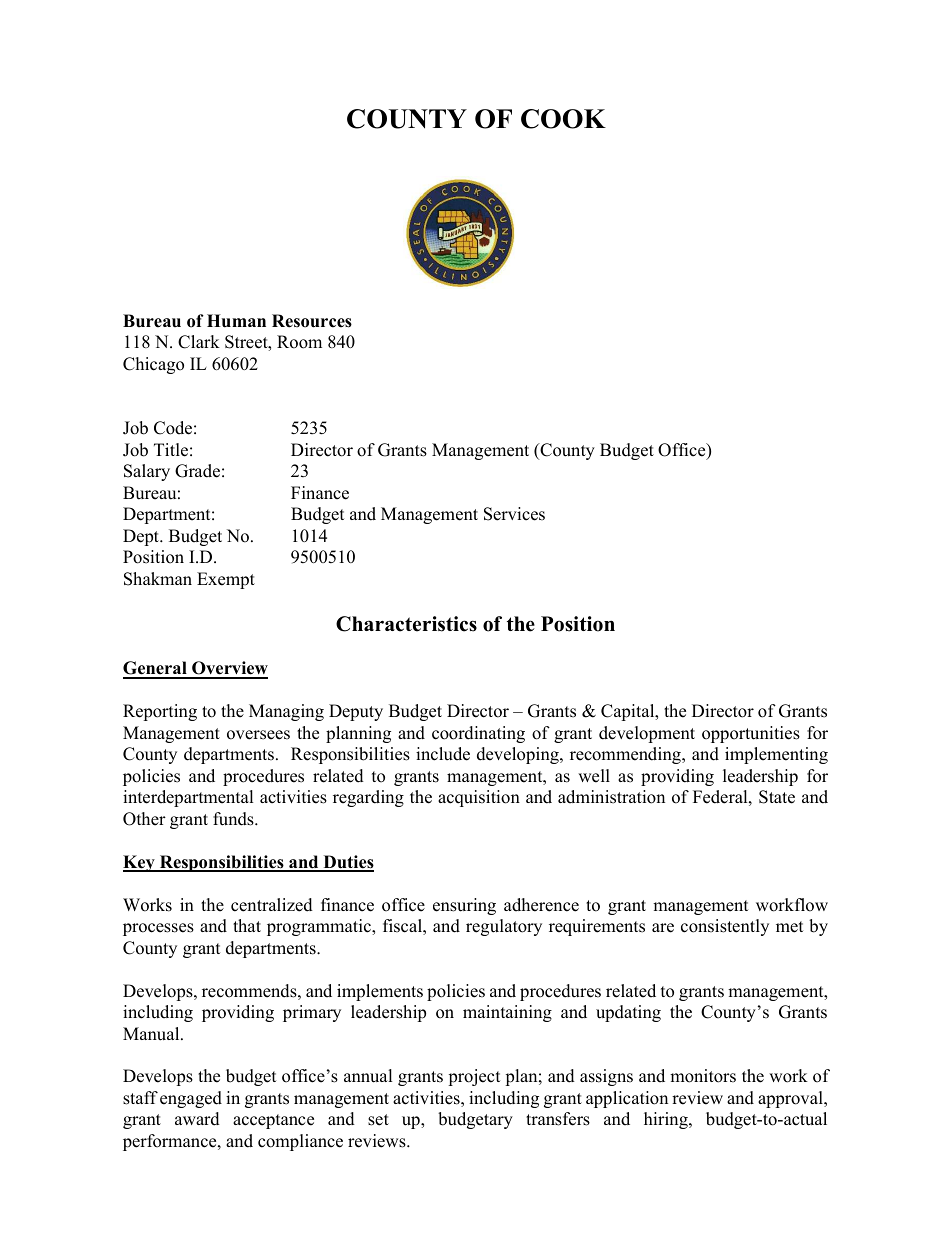 The height and width of the document is (1233, 952). What do you see at coordinates (514, 514) in the document?
I see `Services` at bounding box center [514, 514].
